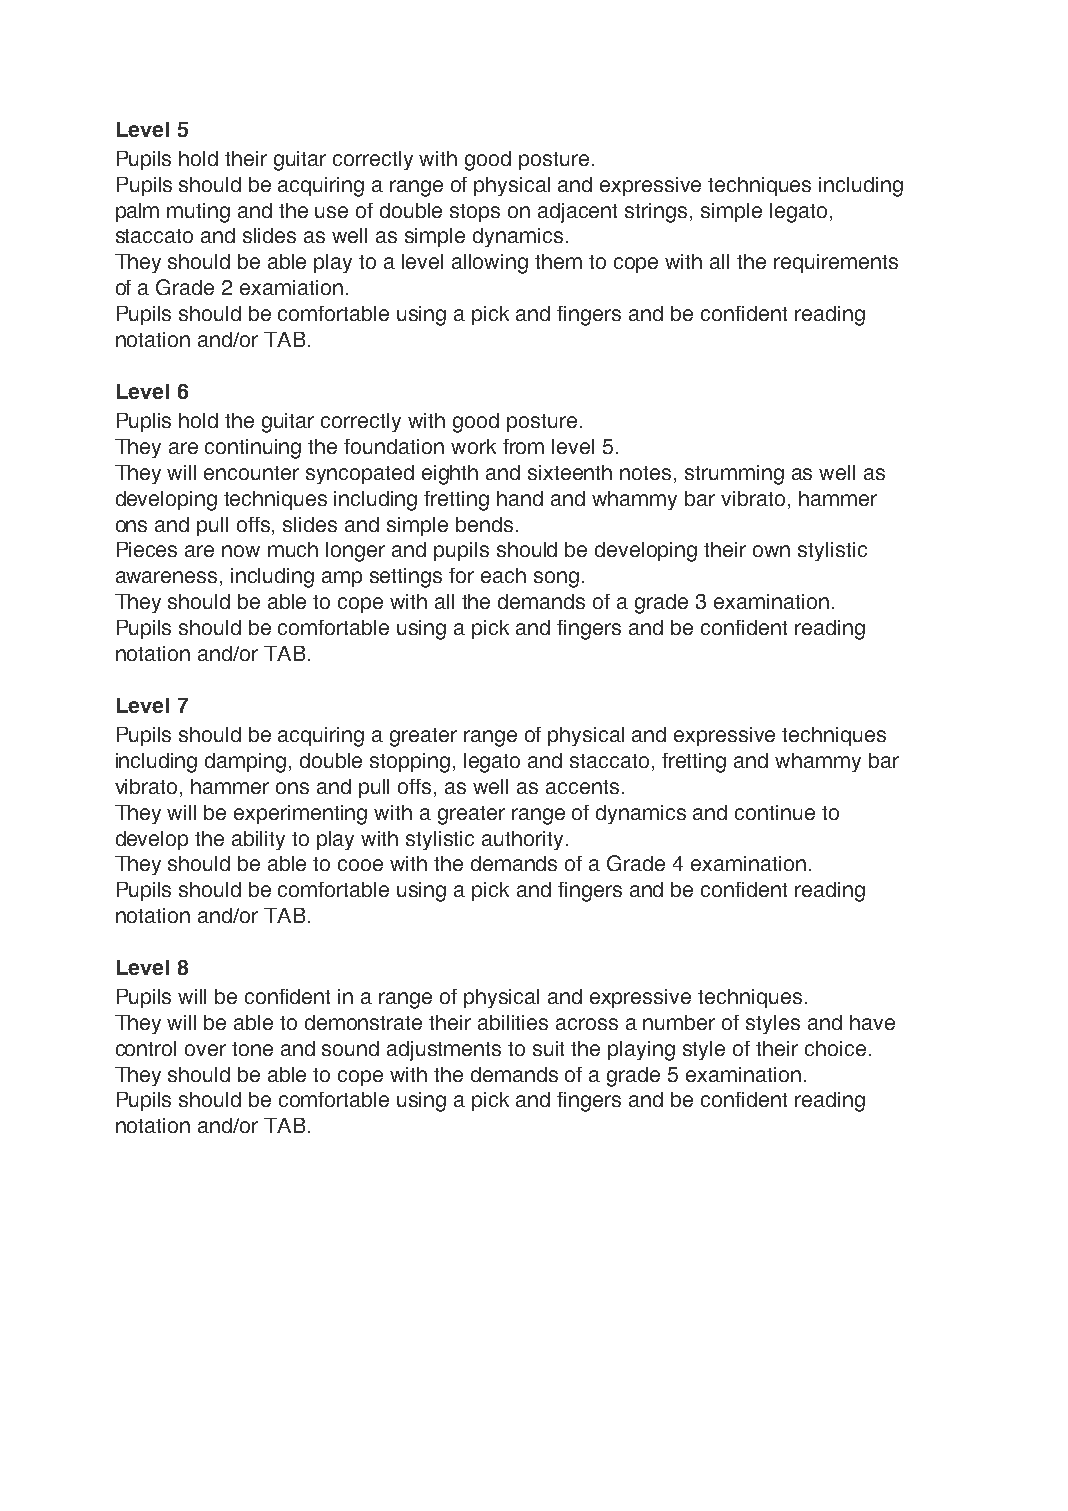  I want to click on each, so click(503, 575).
